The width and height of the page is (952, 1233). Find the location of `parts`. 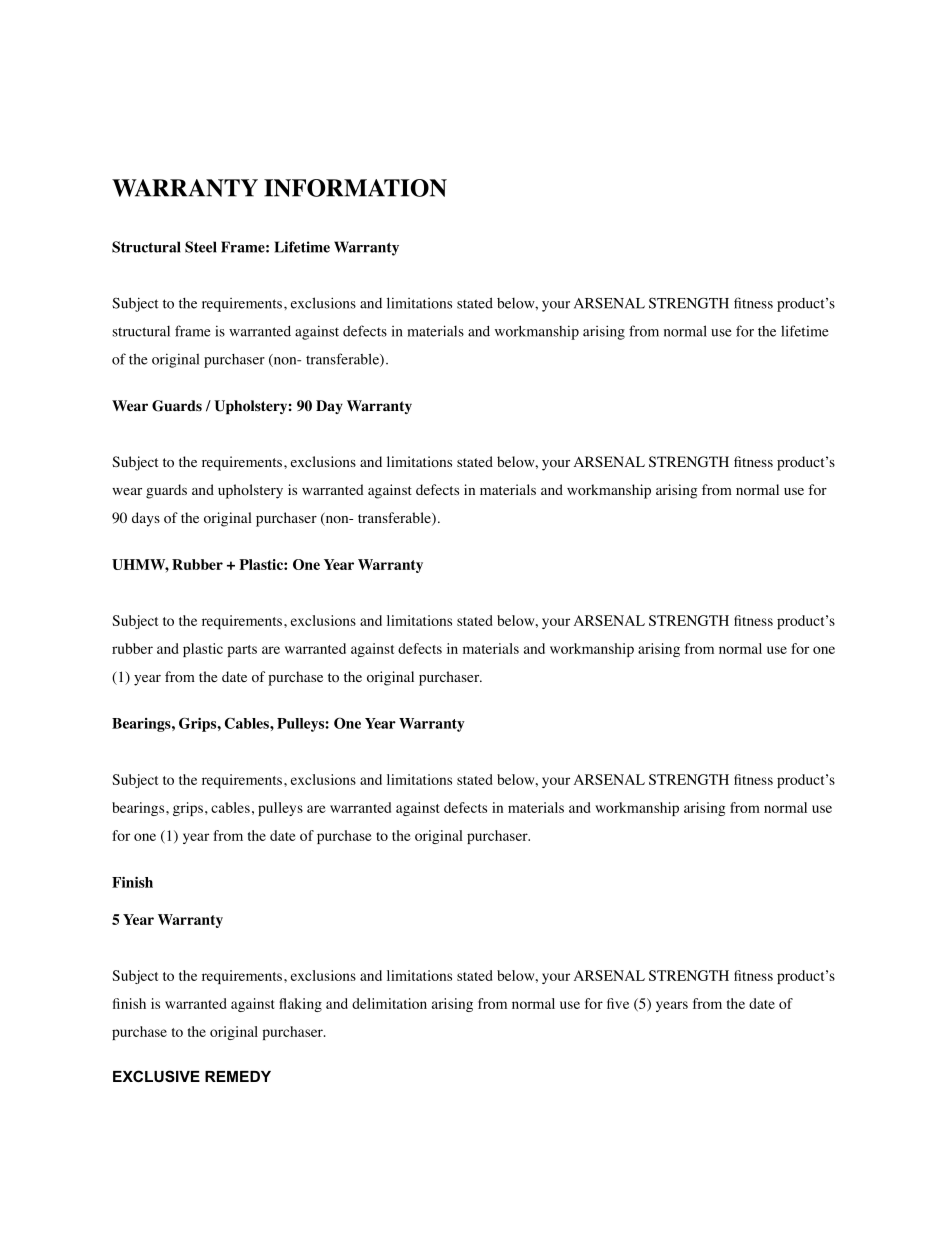

parts is located at coordinates (242, 651).
